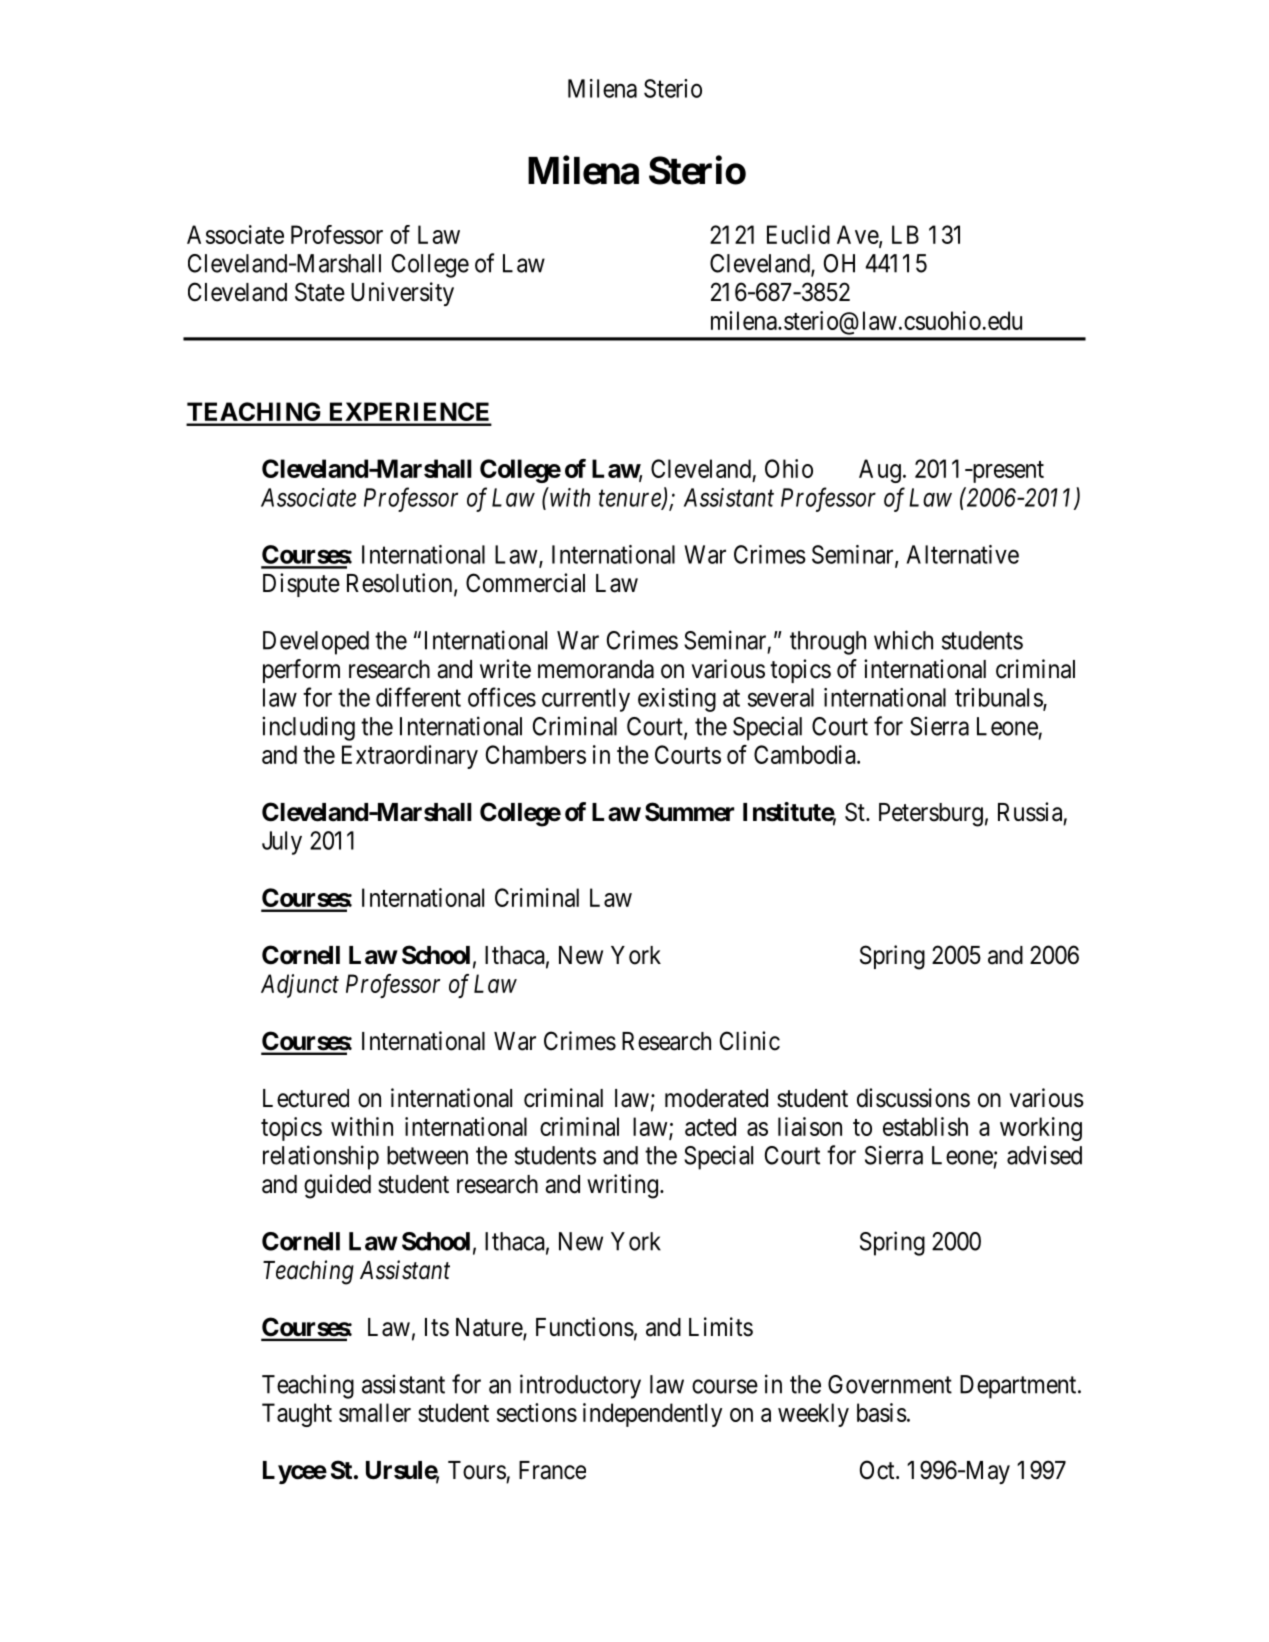  What do you see at coordinates (525, 583) in the screenshot?
I see `Commercial` at bounding box center [525, 583].
